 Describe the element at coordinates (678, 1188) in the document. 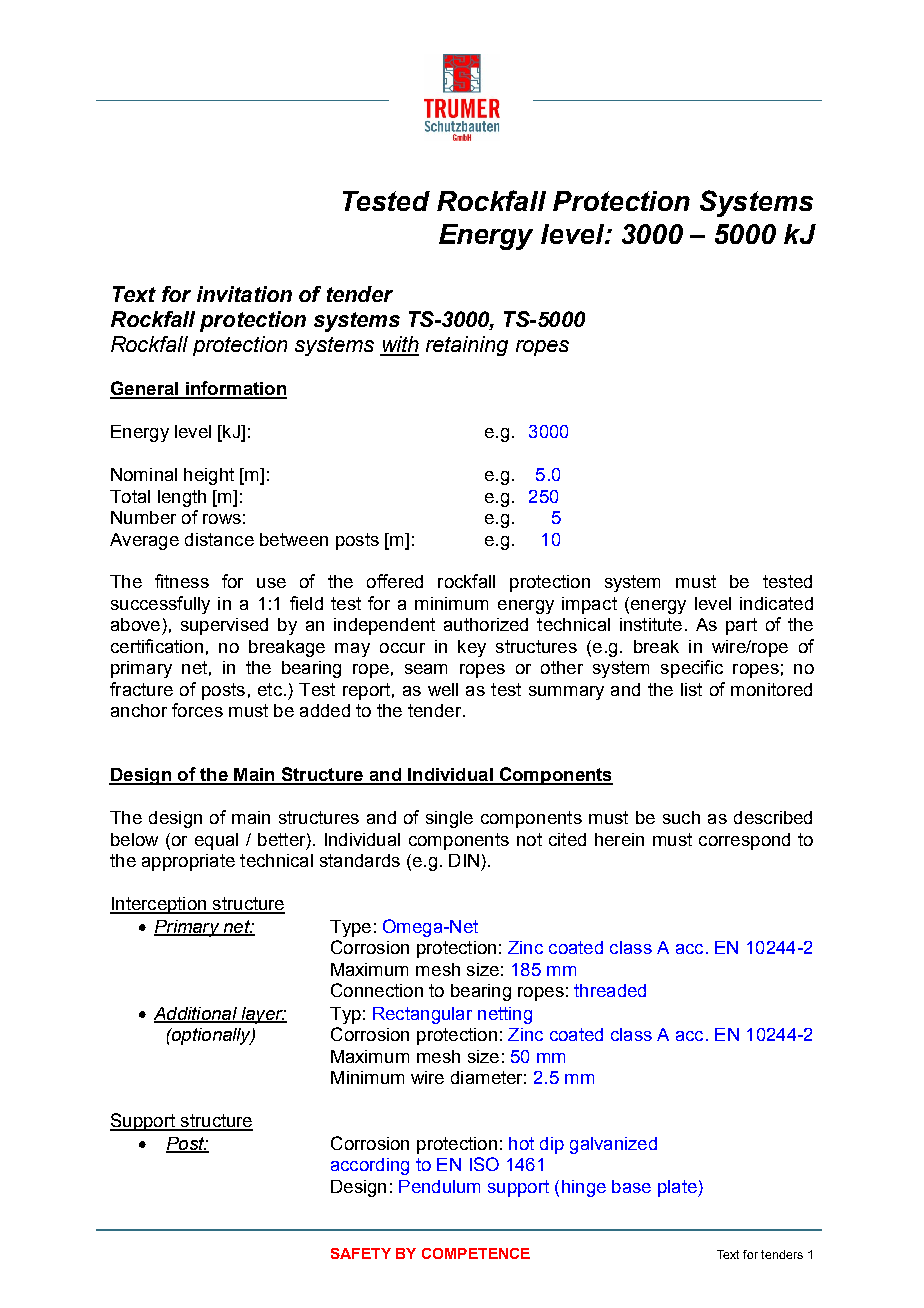

I see `plate` at that location.
